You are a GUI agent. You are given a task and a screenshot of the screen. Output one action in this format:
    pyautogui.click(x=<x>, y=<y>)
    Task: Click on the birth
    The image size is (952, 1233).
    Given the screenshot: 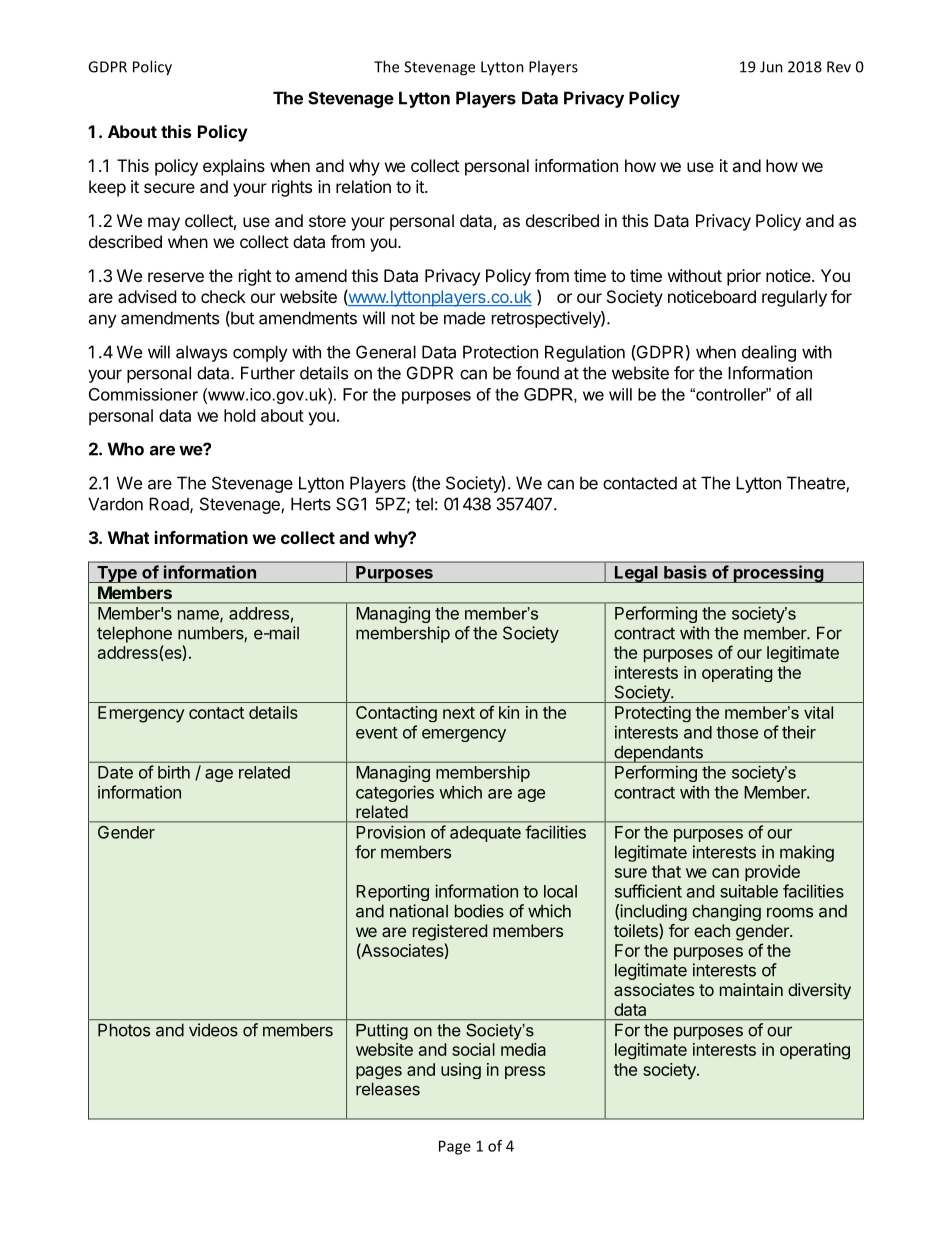 What is the action you would take?
    pyautogui.click(x=174, y=772)
